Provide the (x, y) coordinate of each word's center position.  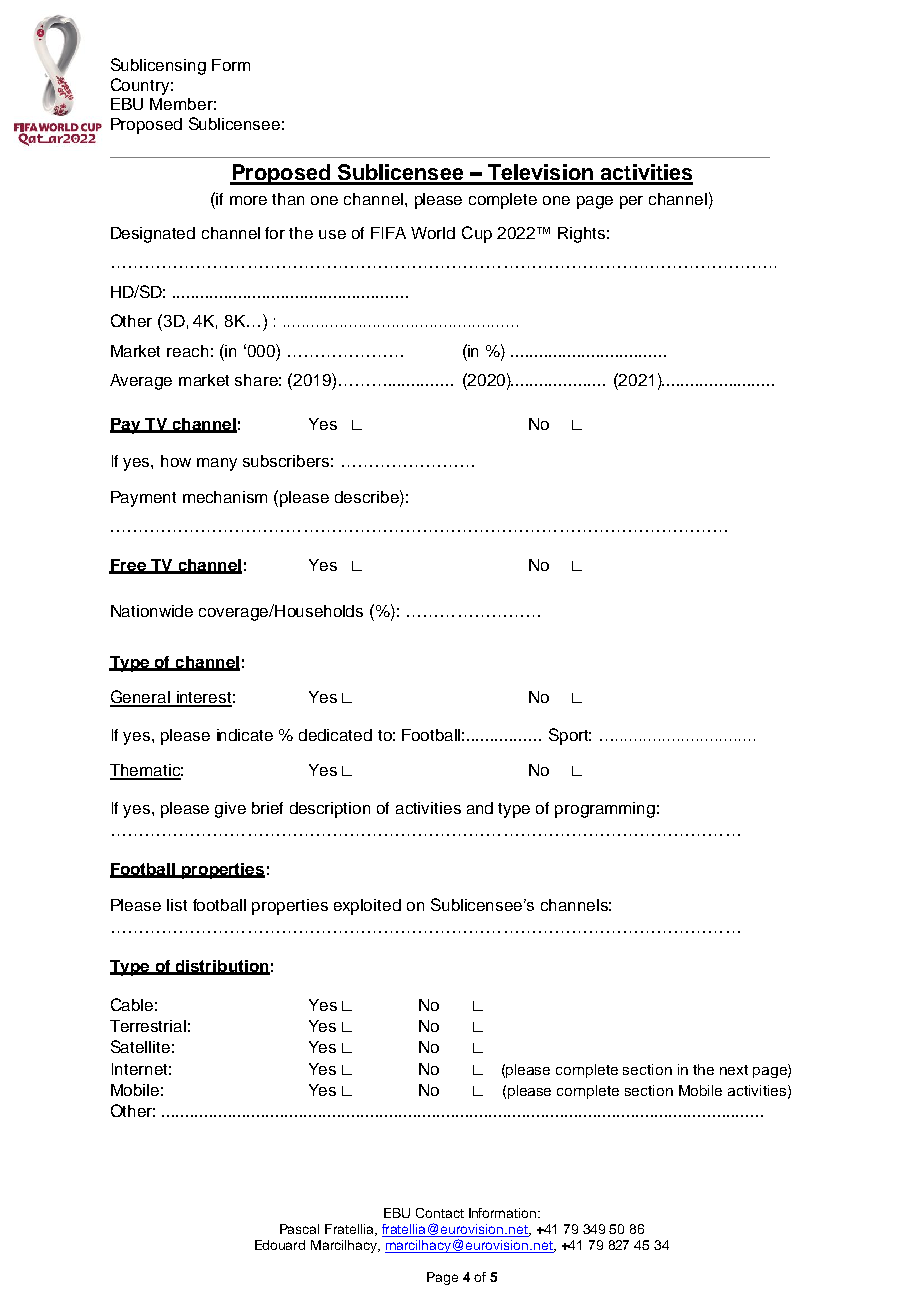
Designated (153, 235)
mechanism (225, 497)
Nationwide (152, 611)
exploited (367, 907)
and (480, 808)
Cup (477, 234)
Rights (581, 235)
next (734, 1070)
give (230, 810)
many (217, 464)
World (433, 233)
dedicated (335, 735)
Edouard (280, 1245)
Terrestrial (148, 1026)
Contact (440, 1213)
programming (605, 810)
